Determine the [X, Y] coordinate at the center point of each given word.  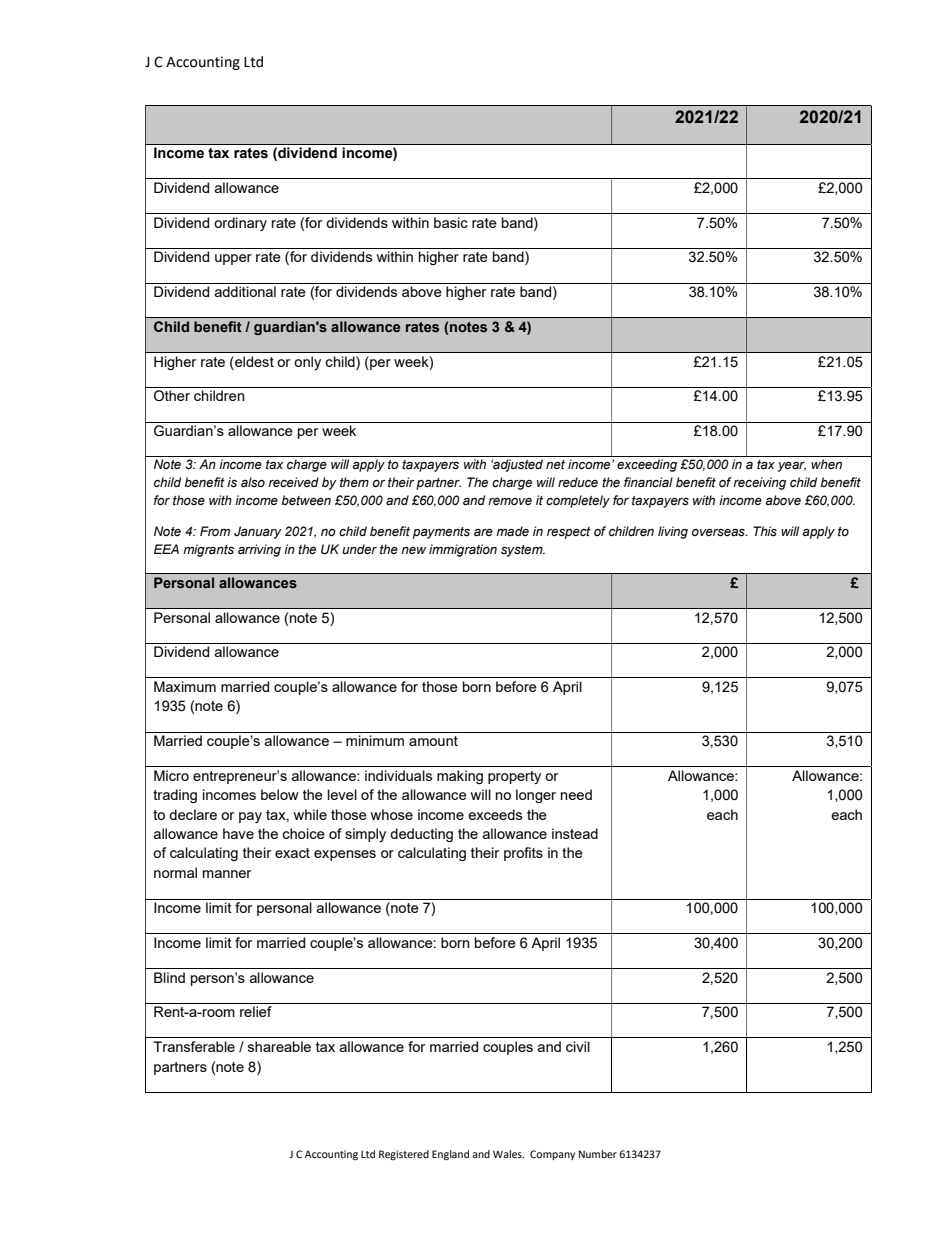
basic [451, 222]
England [450, 1155]
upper [233, 259]
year [792, 467]
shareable [279, 1046]
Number [598, 1154]
